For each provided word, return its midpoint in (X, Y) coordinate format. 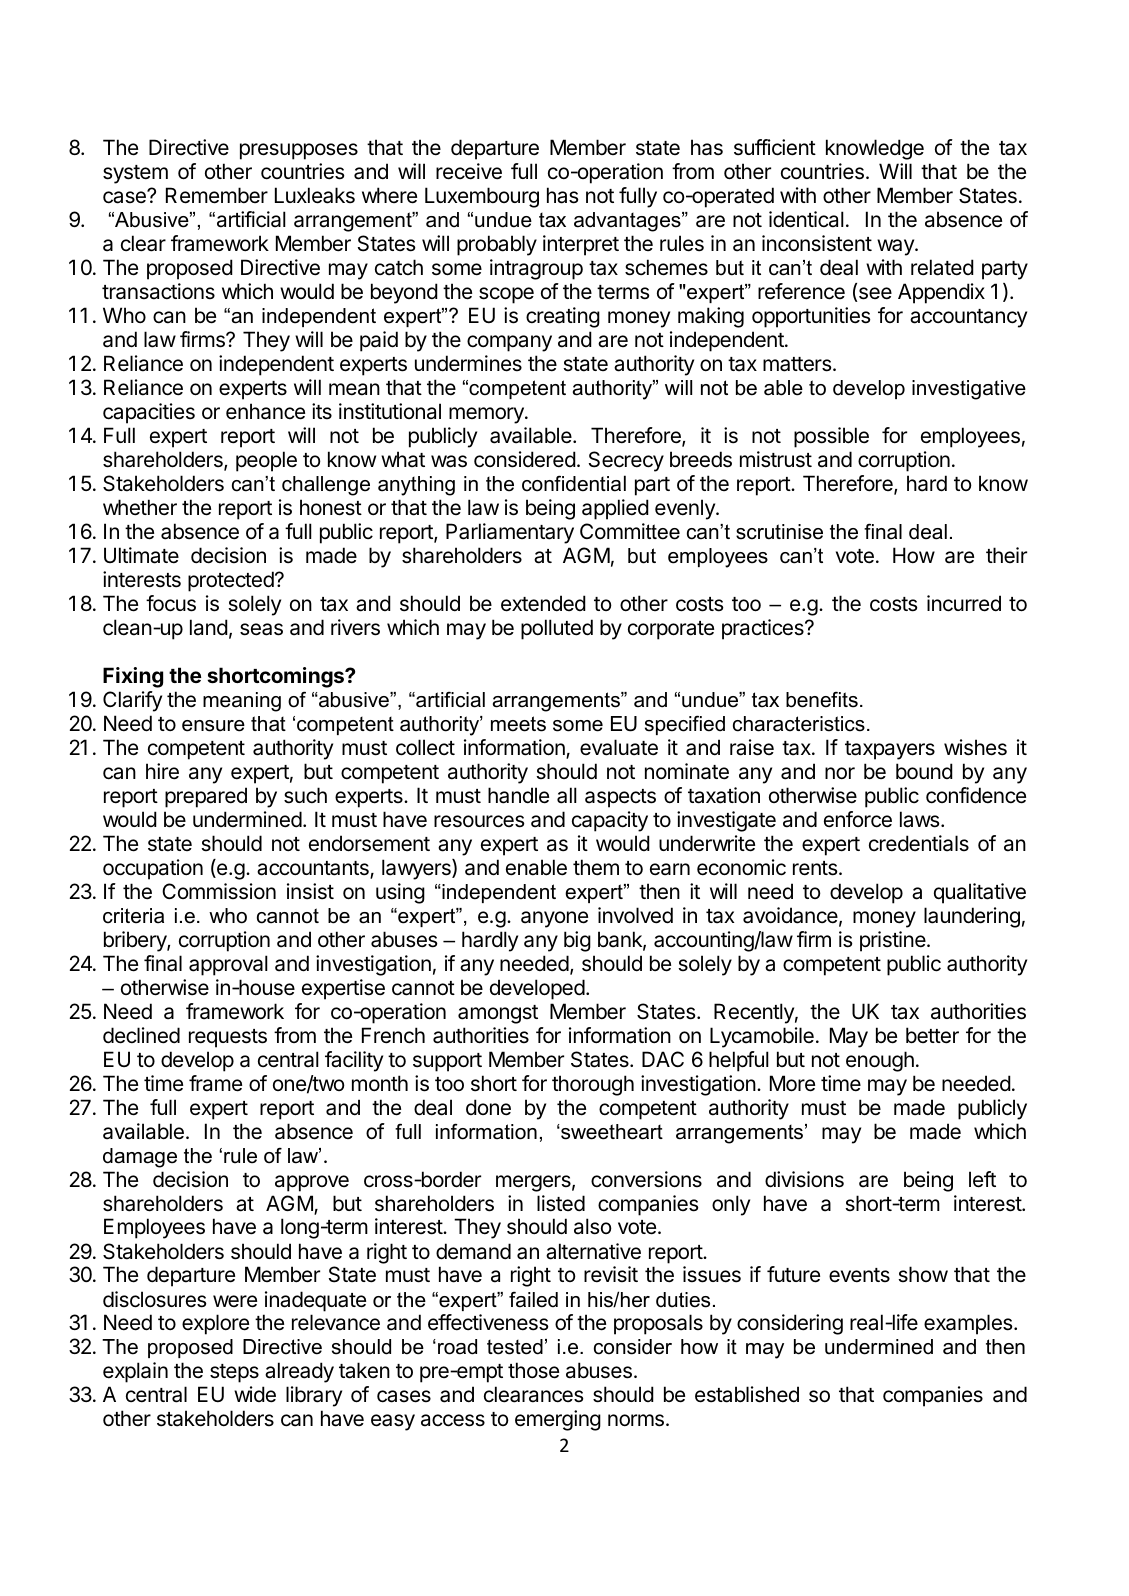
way (896, 247)
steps (234, 1373)
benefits (822, 700)
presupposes (299, 151)
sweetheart (611, 1132)
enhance (265, 411)
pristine (894, 941)
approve (312, 1183)
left (982, 1179)
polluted (557, 629)
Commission (219, 891)
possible (831, 437)
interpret (581, 245)
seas (261, 629)
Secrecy (626, 461)
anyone (554, 919)
